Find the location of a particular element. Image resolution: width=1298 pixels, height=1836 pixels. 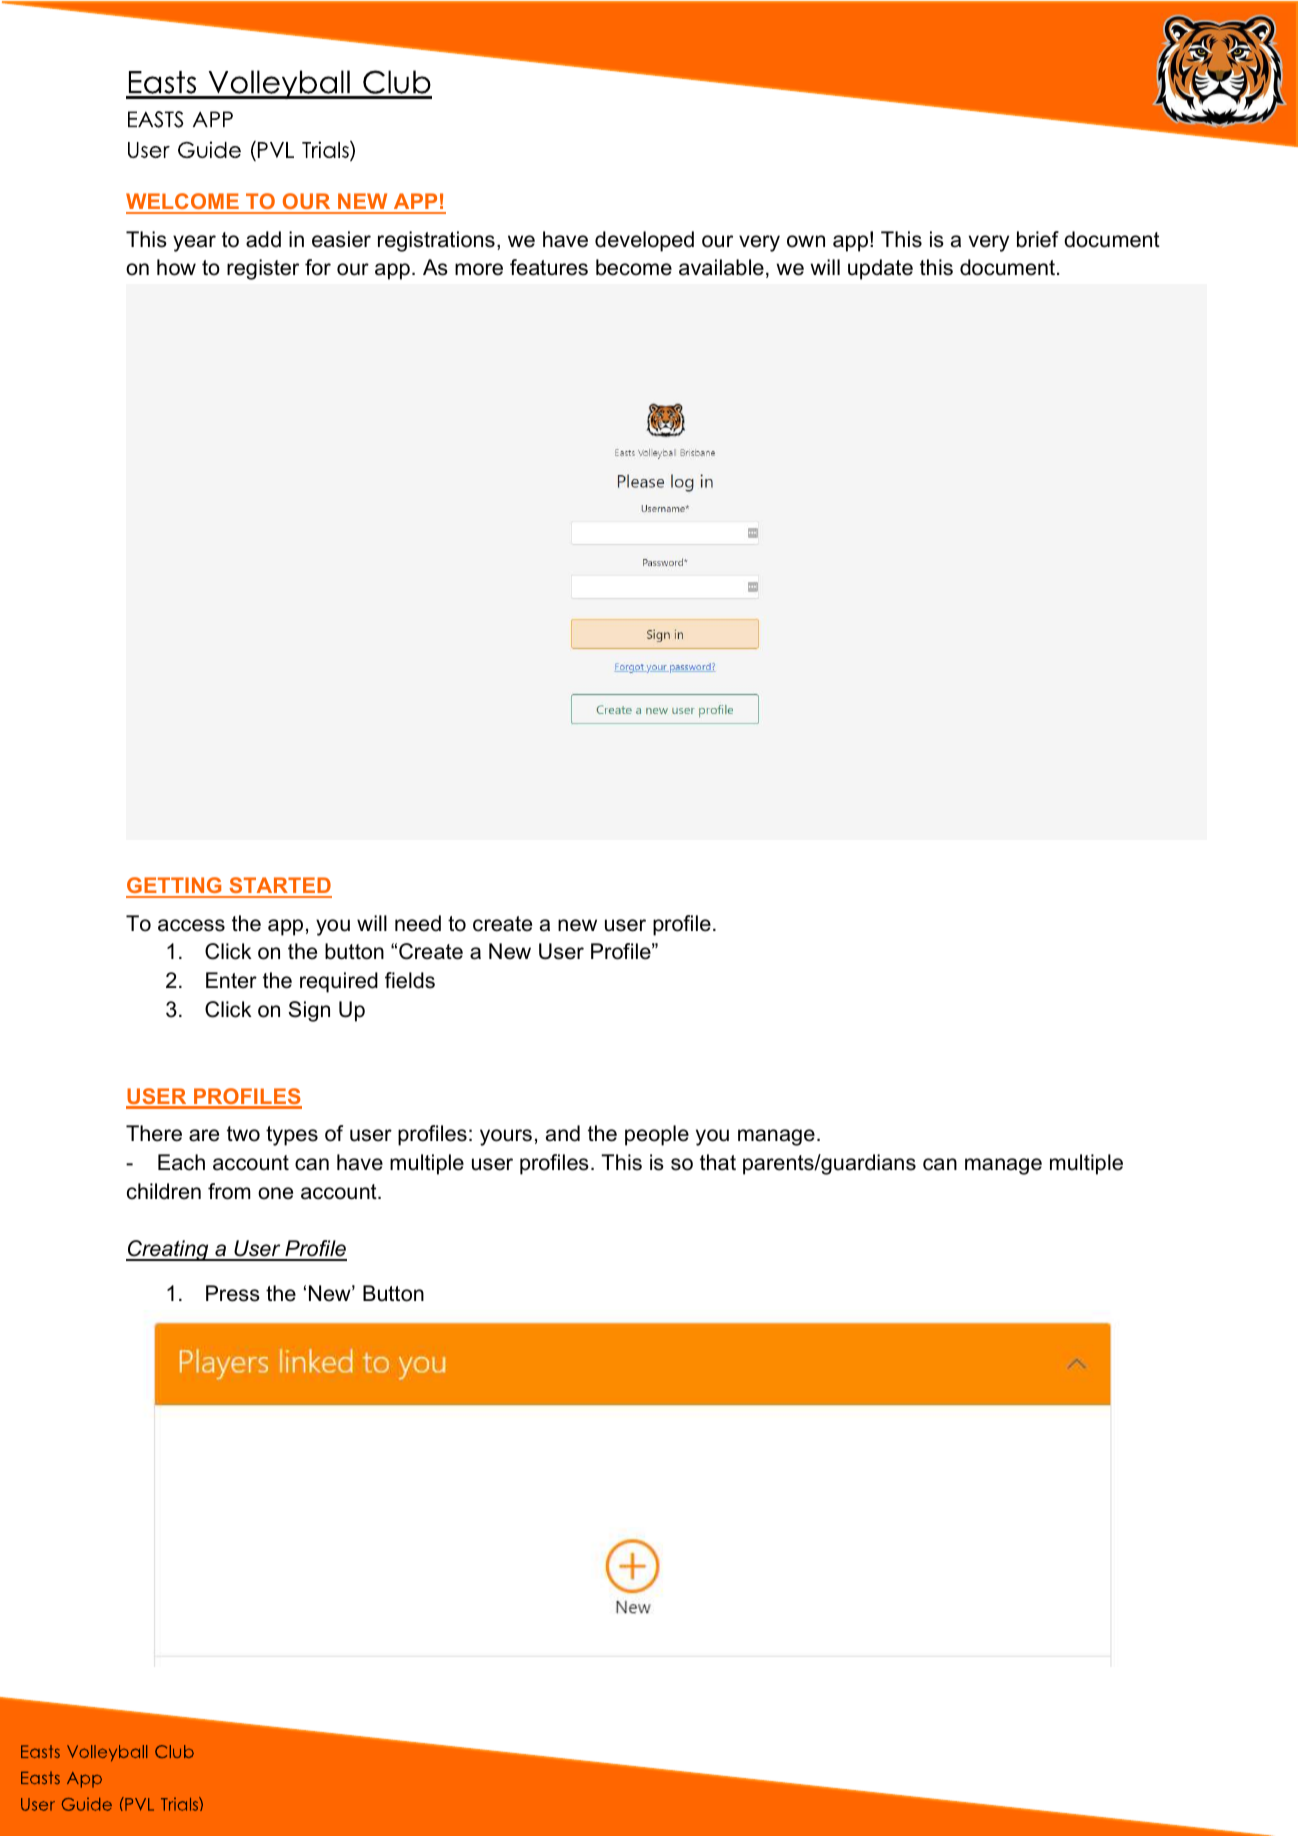

access is located at coordinates (191, 925).
